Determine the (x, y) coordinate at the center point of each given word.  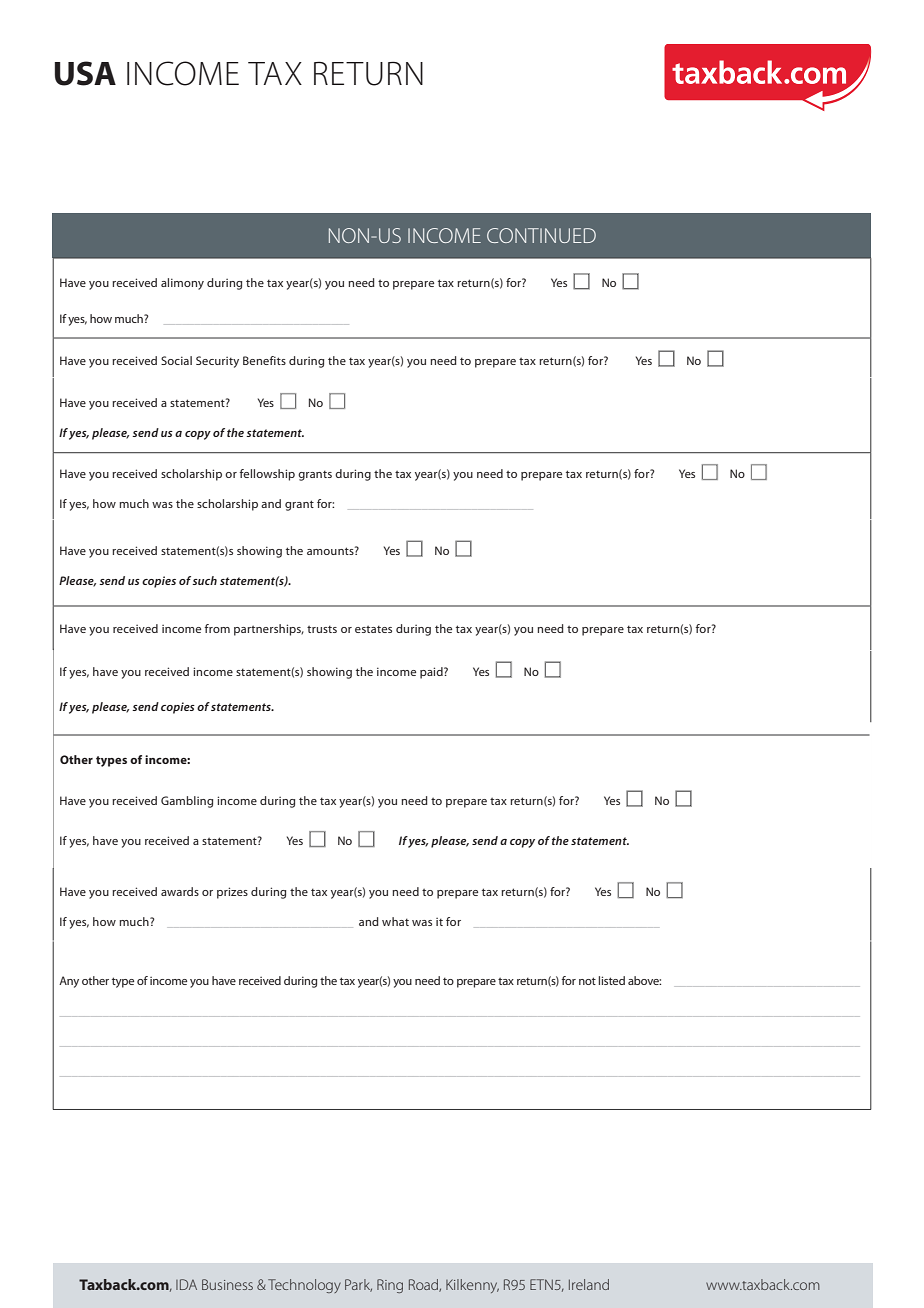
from (217, 628)
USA (85, 73)
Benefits (264, 360)
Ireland (589, 1284)
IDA (186, 1284)
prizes (232, 893)
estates (373, 629)
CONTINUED (541, 235)
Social (176, 360)
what (395, 921)
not (587, 981)
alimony (182, 284)
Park (358, 1285)
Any (69, 982)
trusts (322, 629)
